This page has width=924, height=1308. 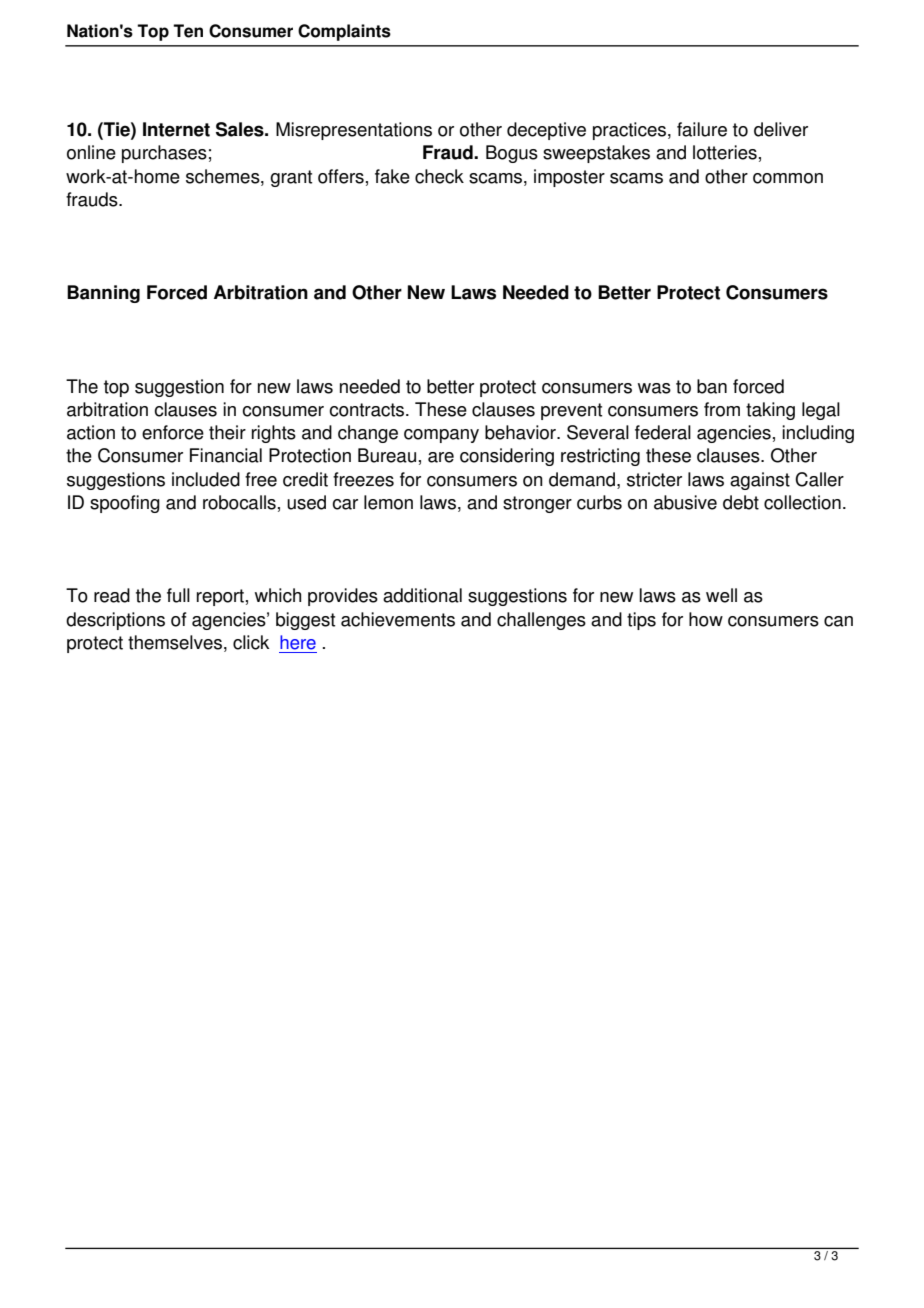 I want to click on enforce, so click(x=173, y=432).
